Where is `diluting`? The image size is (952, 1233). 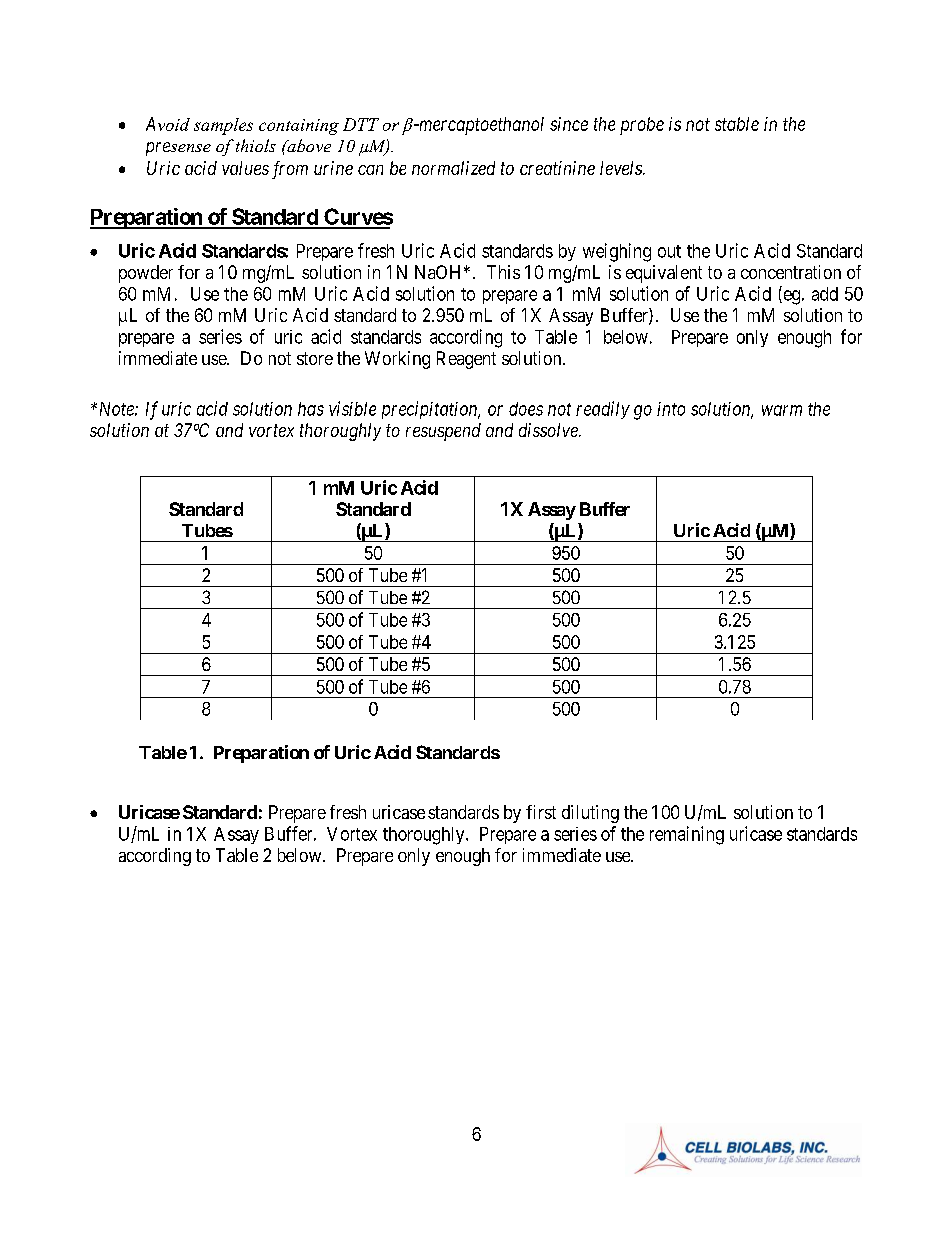
diluting is located at coordinates (590, 814).
